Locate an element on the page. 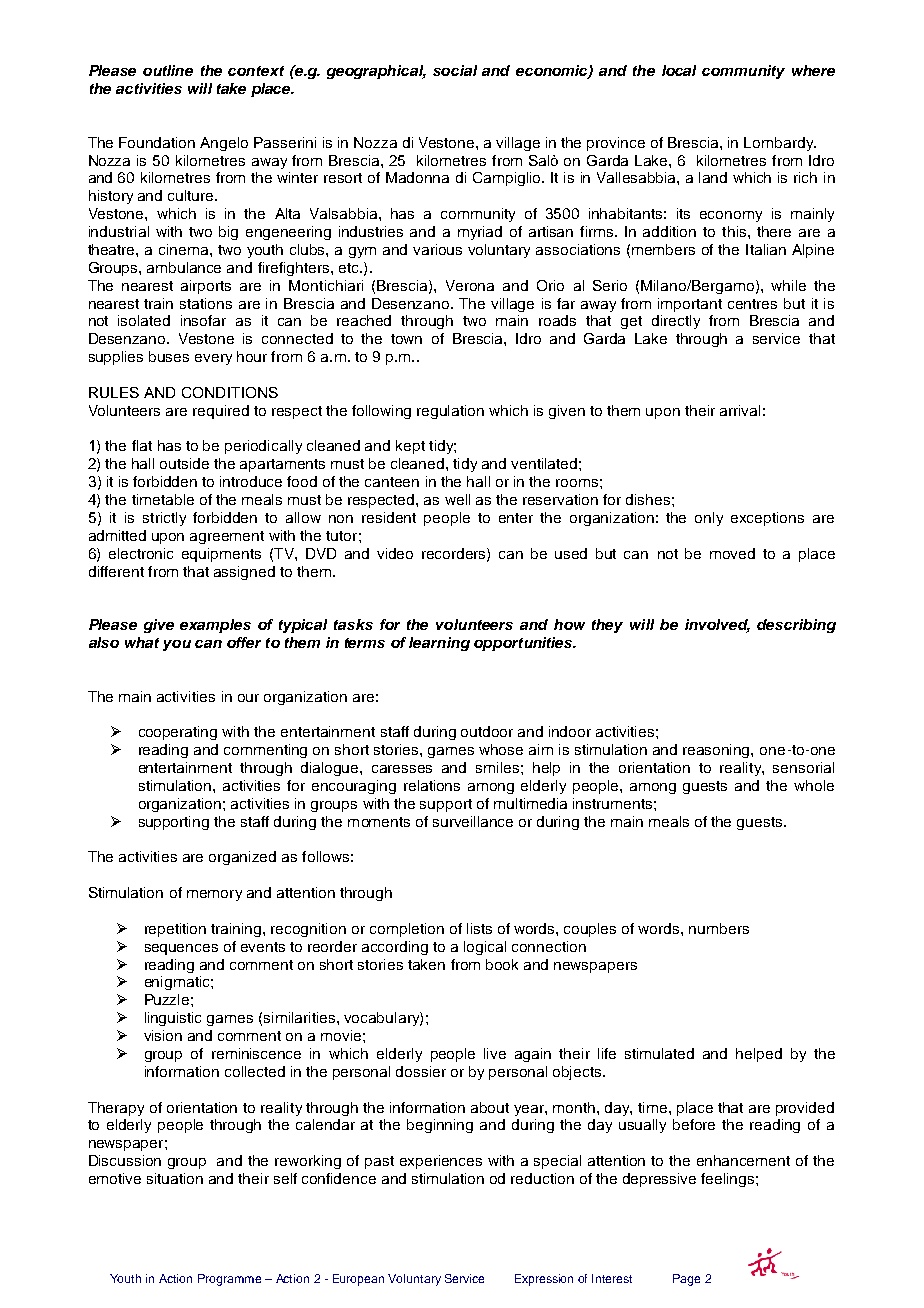  social is located at coordinates (455, 70).
